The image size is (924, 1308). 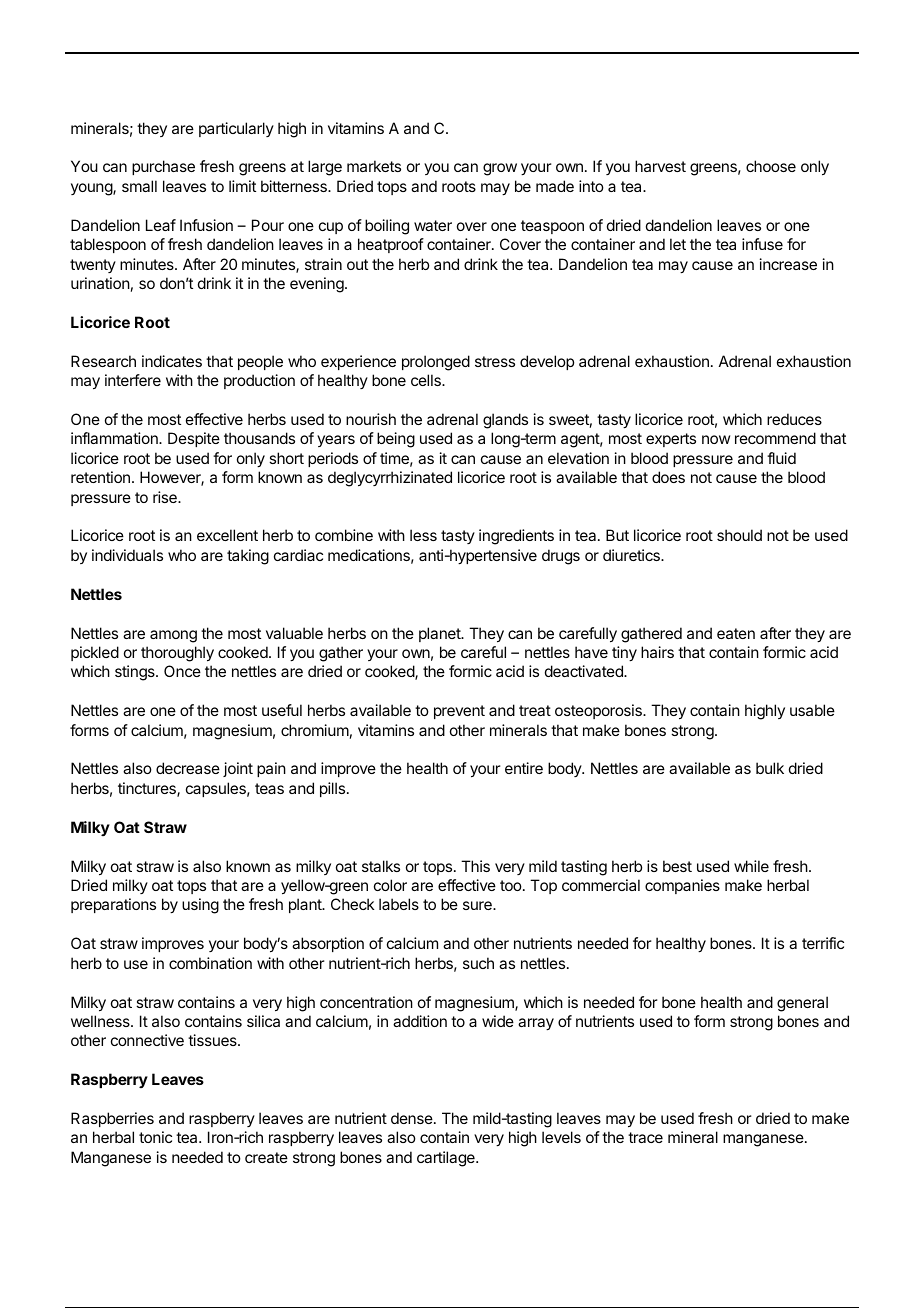 What do you see at coordinates (500, 169) in the screenshot?
I see `grow` at bounding box center [500, 169].
